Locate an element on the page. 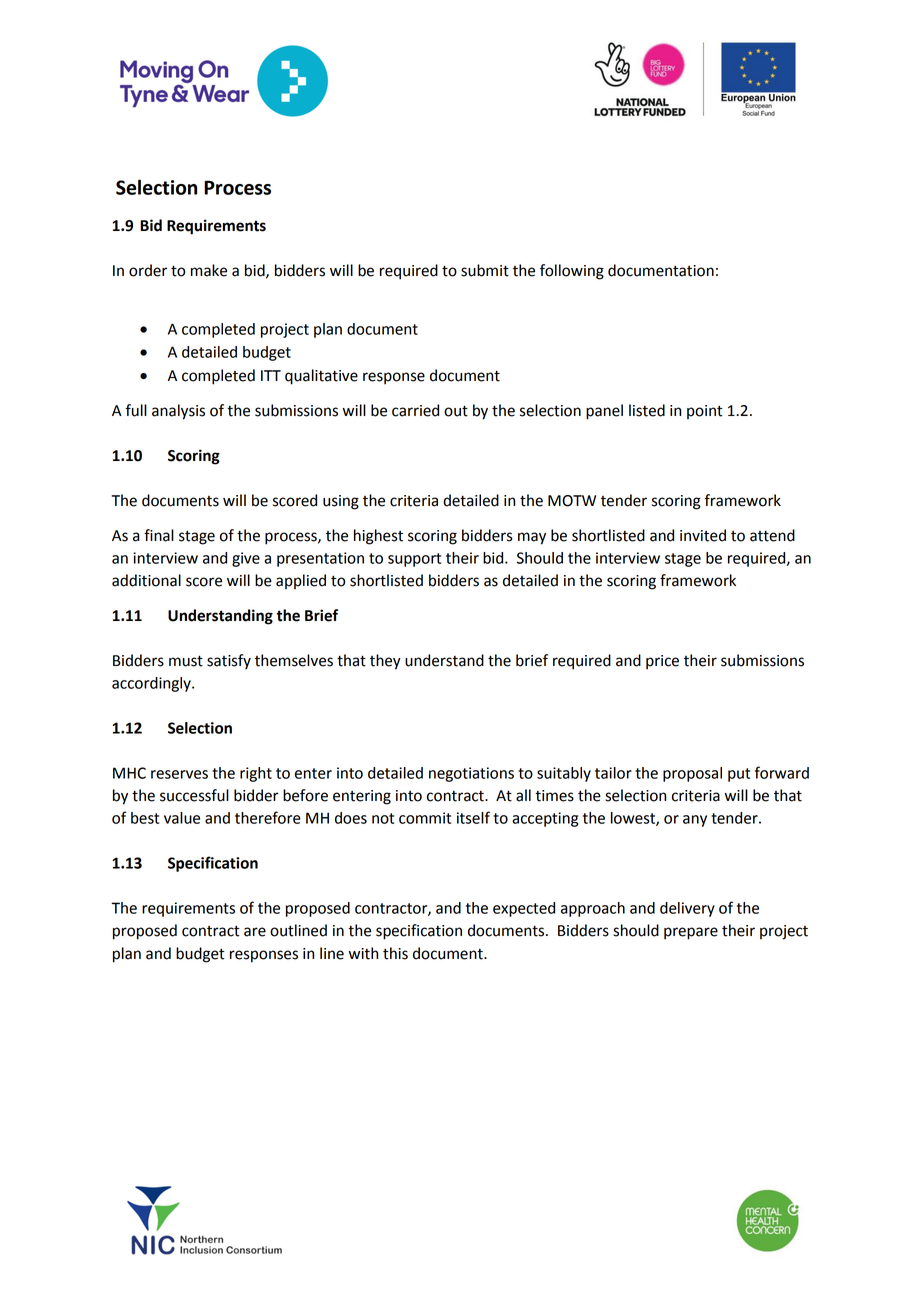 The image size is (924, 1308). point is located at coordinates (705, 412).
